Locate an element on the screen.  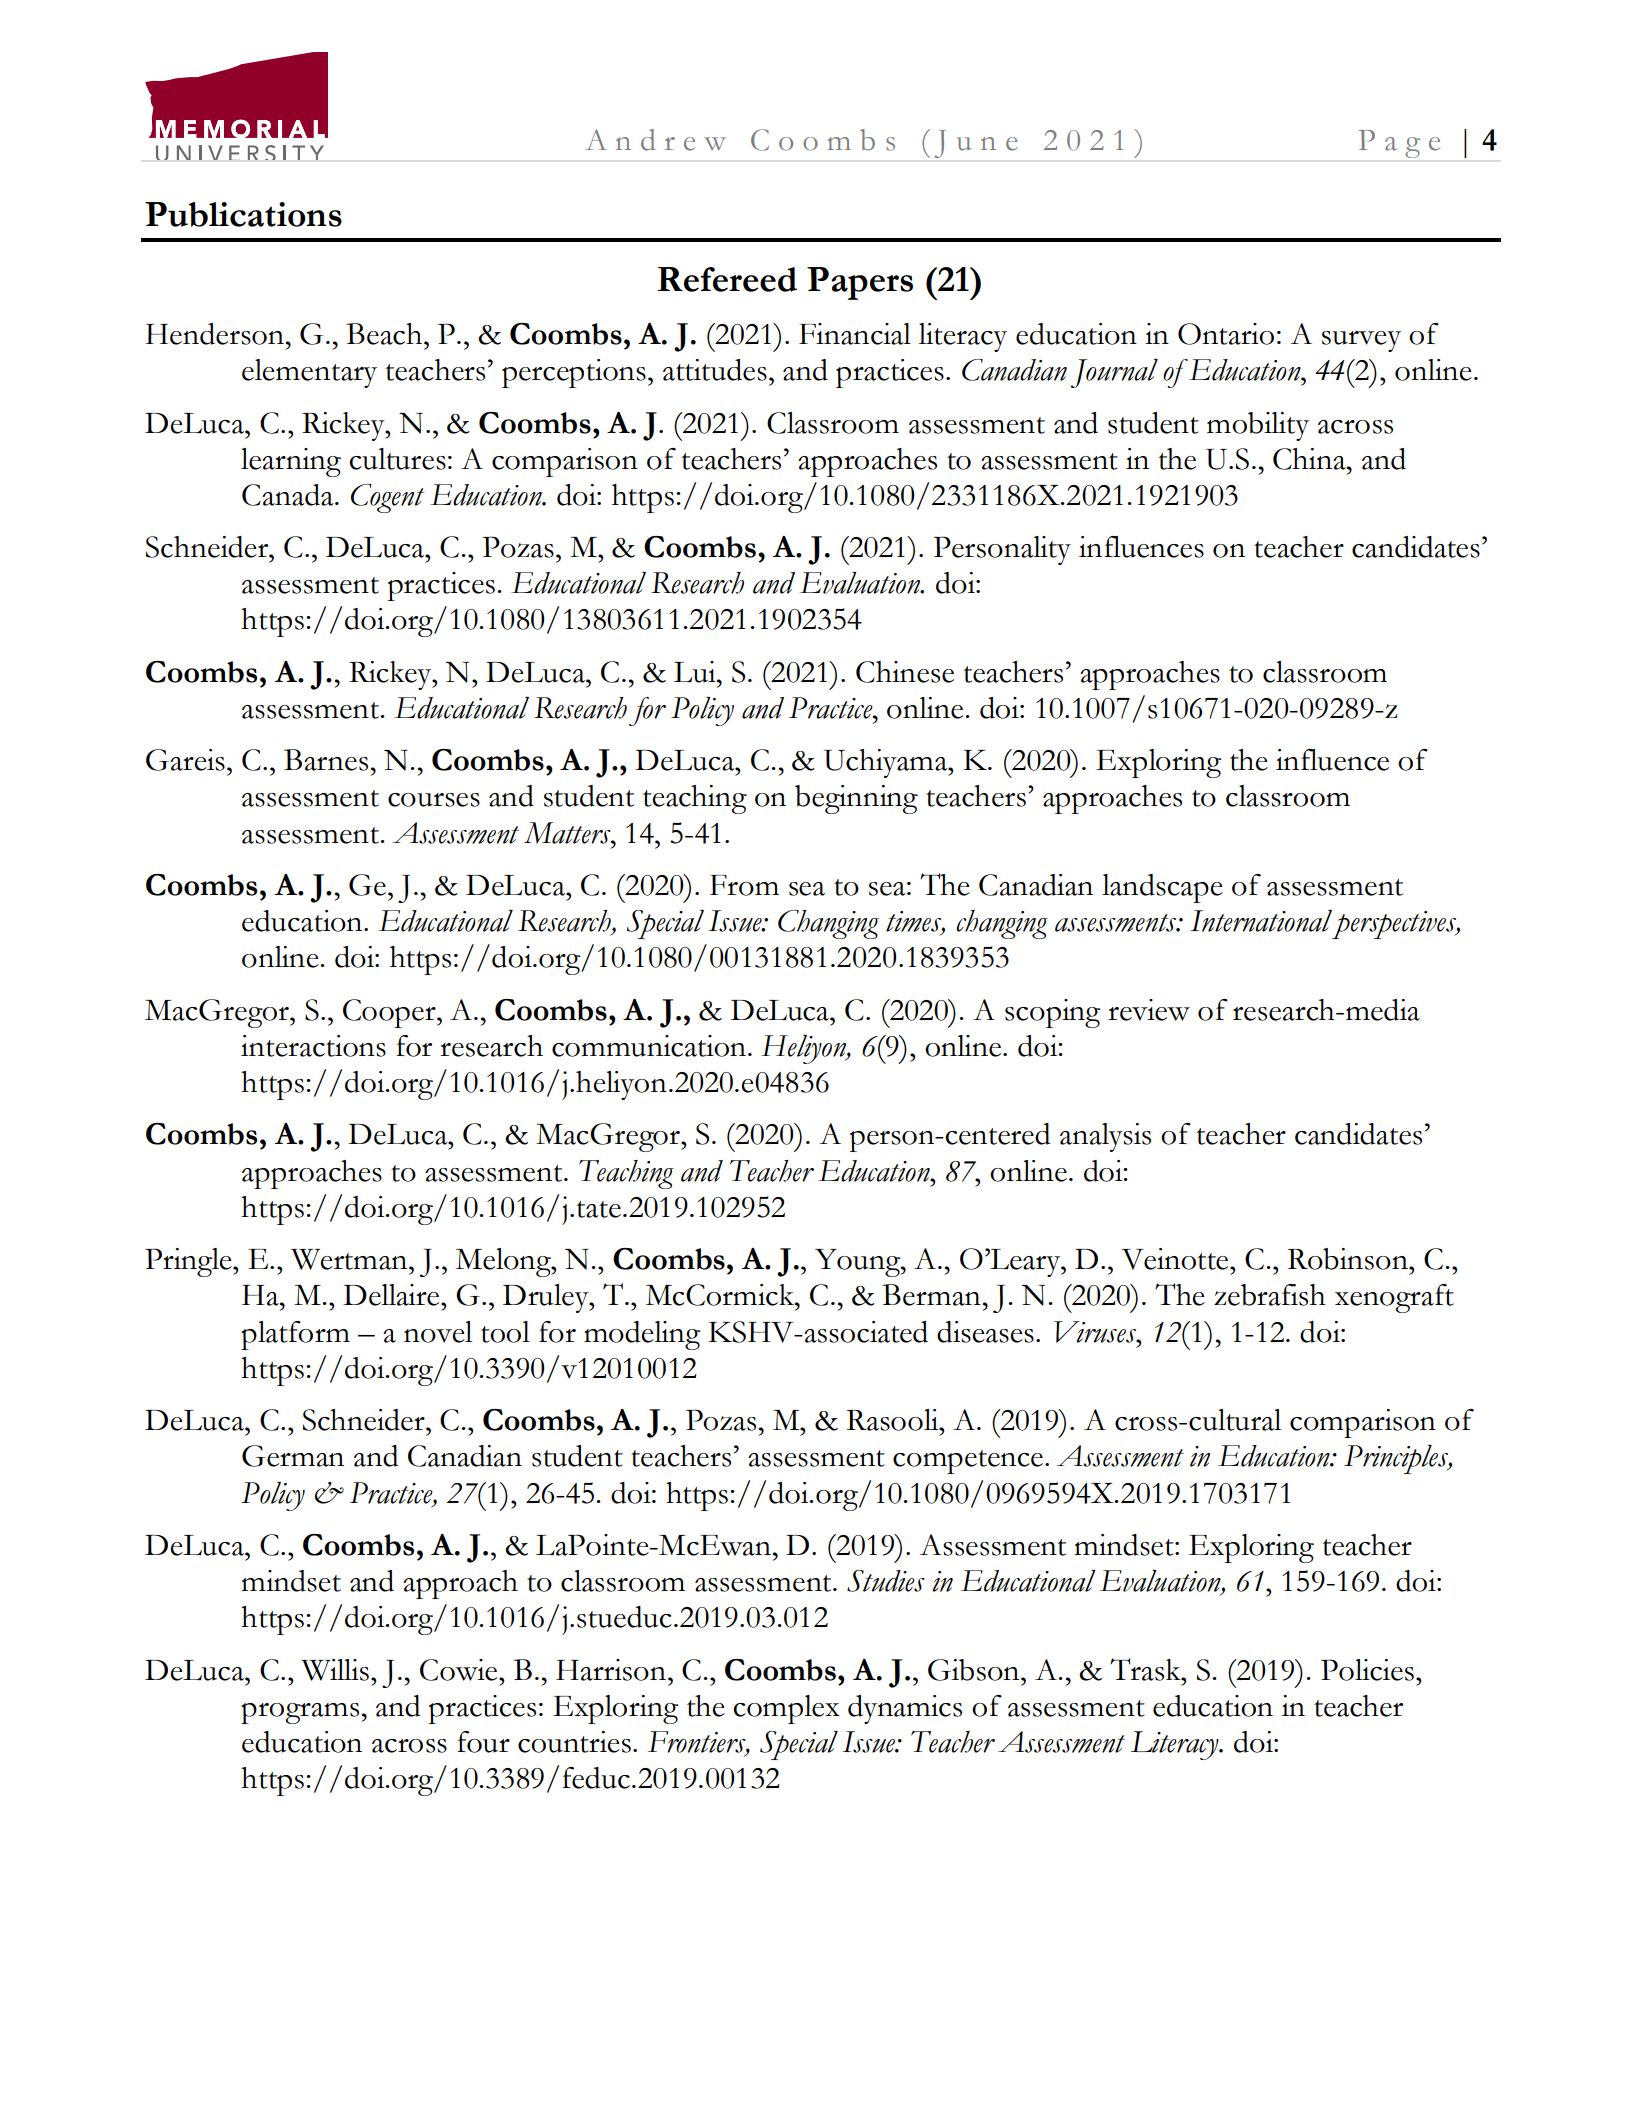
zebrafish is located at coordinates (1270, 1295).
